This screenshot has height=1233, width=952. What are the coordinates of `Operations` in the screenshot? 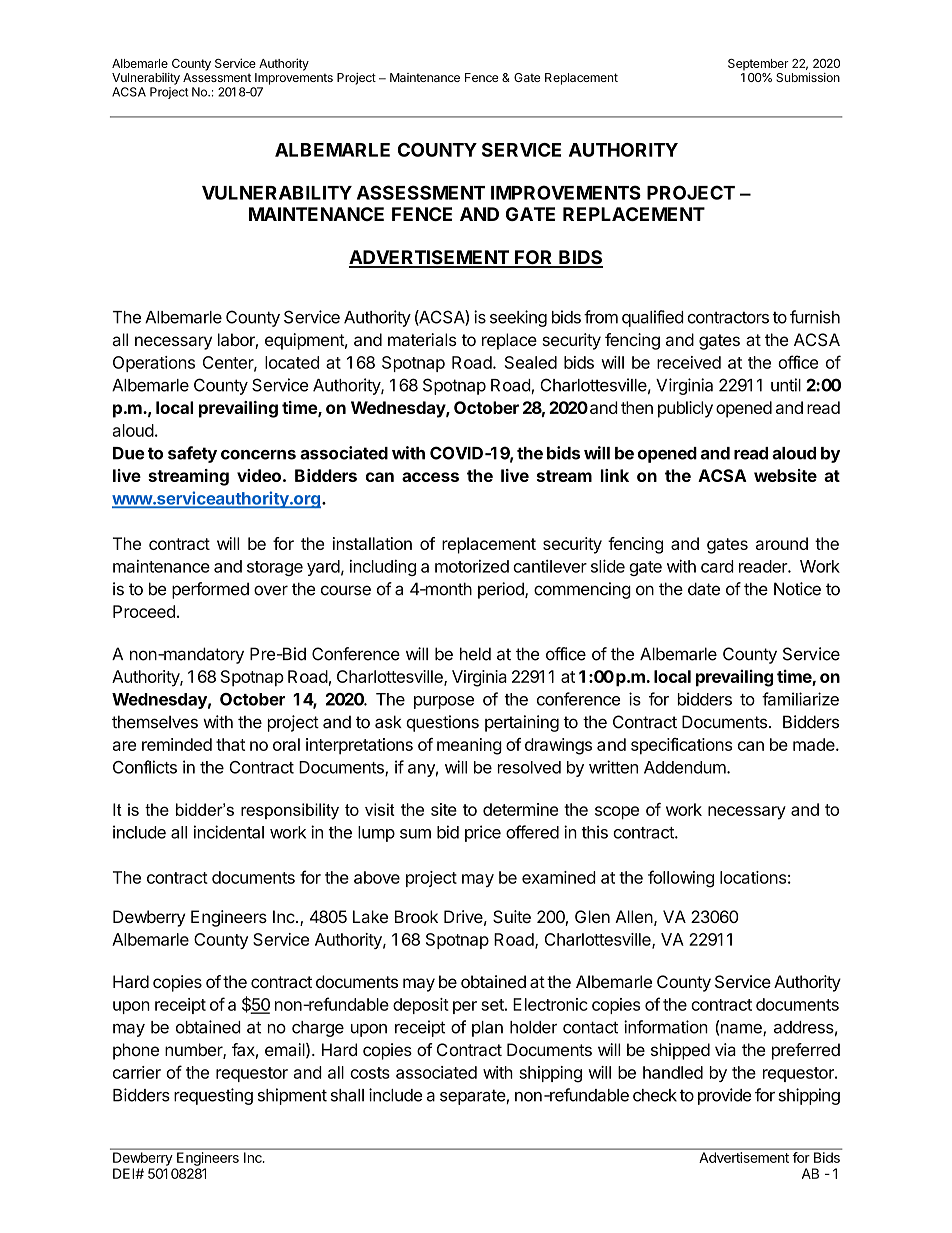 It's located at (154, 364).
